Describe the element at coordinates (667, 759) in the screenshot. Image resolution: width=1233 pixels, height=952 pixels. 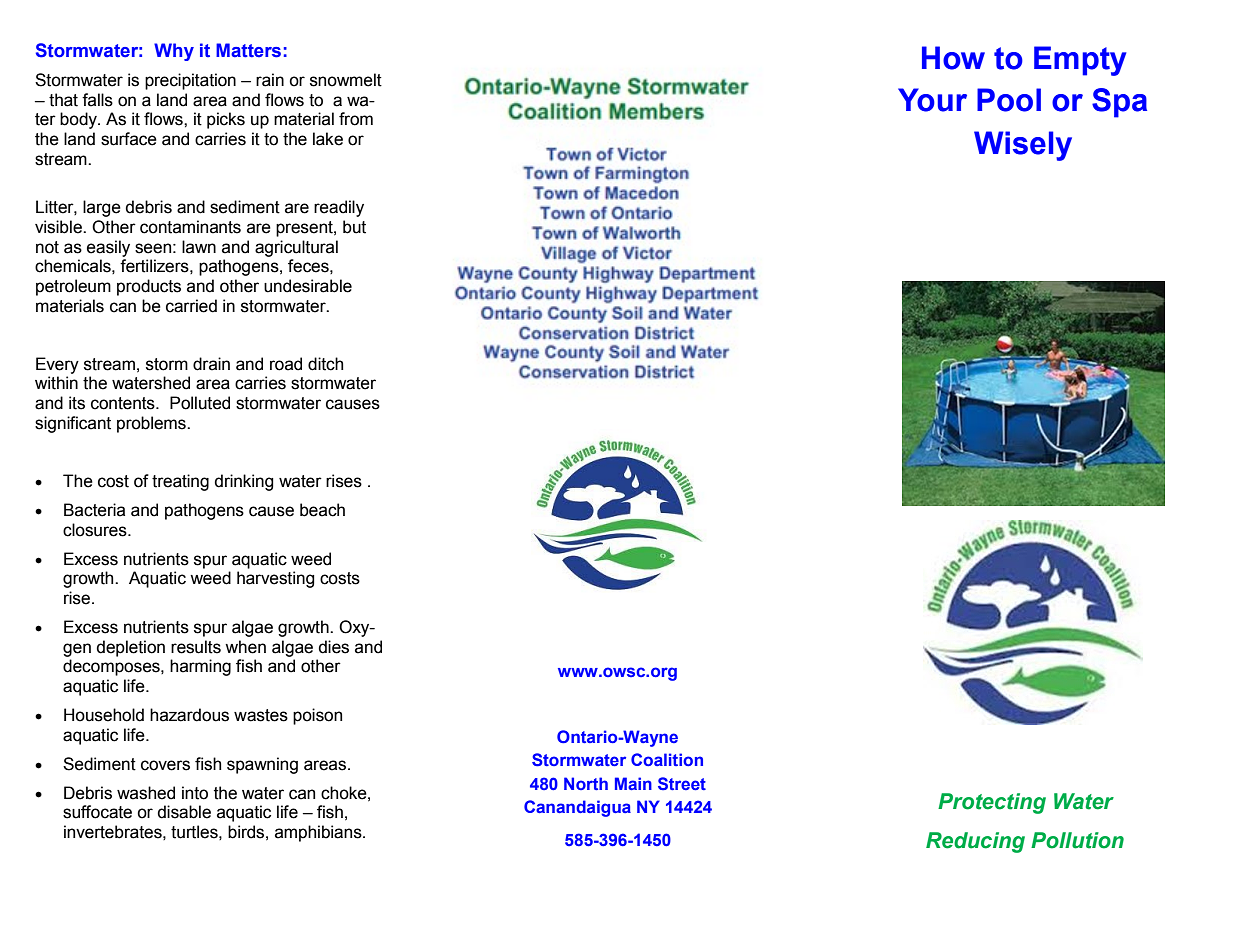
I see `Coalition` at that location.
